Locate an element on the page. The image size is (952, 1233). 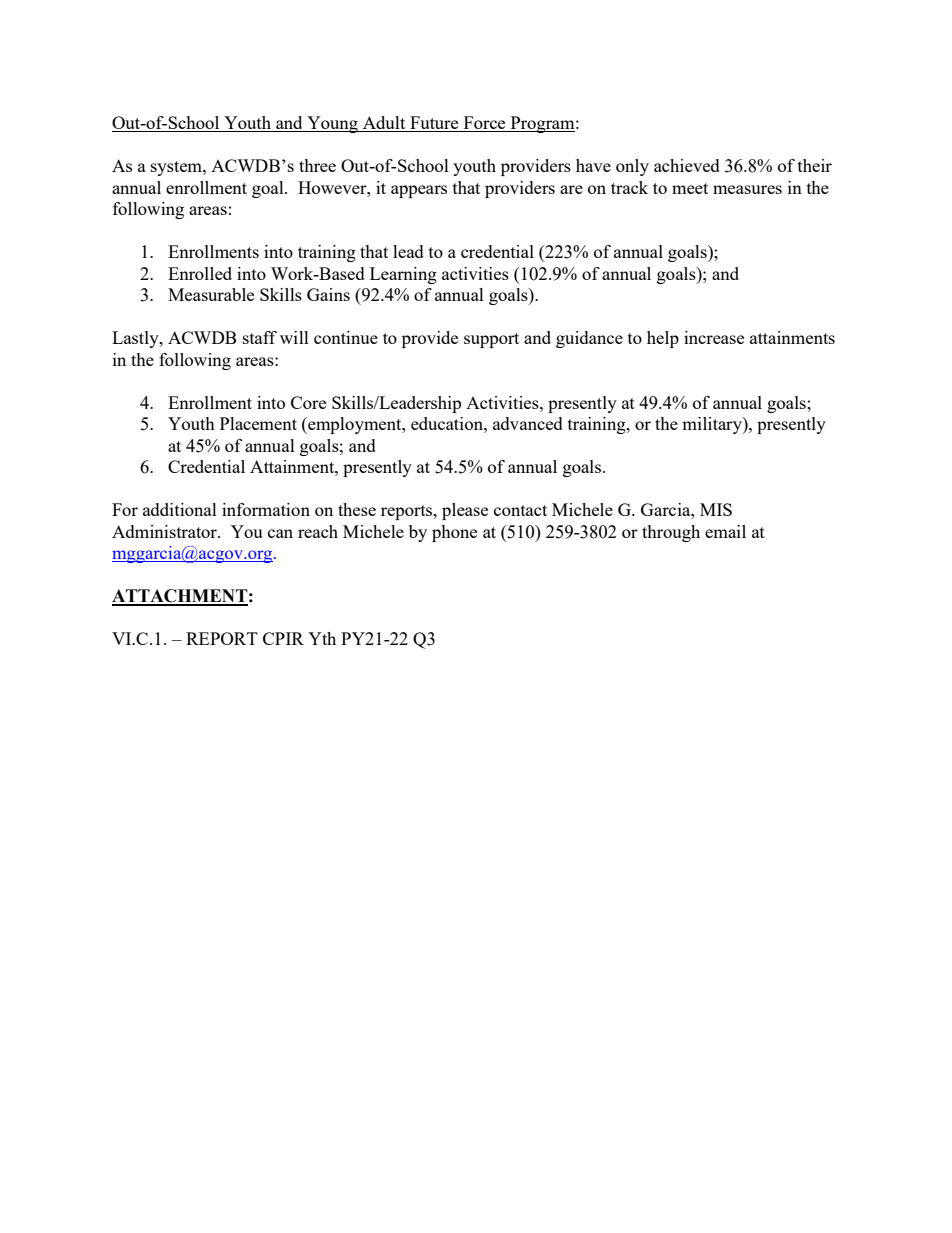
measures is located at coordinates (747, 189).
